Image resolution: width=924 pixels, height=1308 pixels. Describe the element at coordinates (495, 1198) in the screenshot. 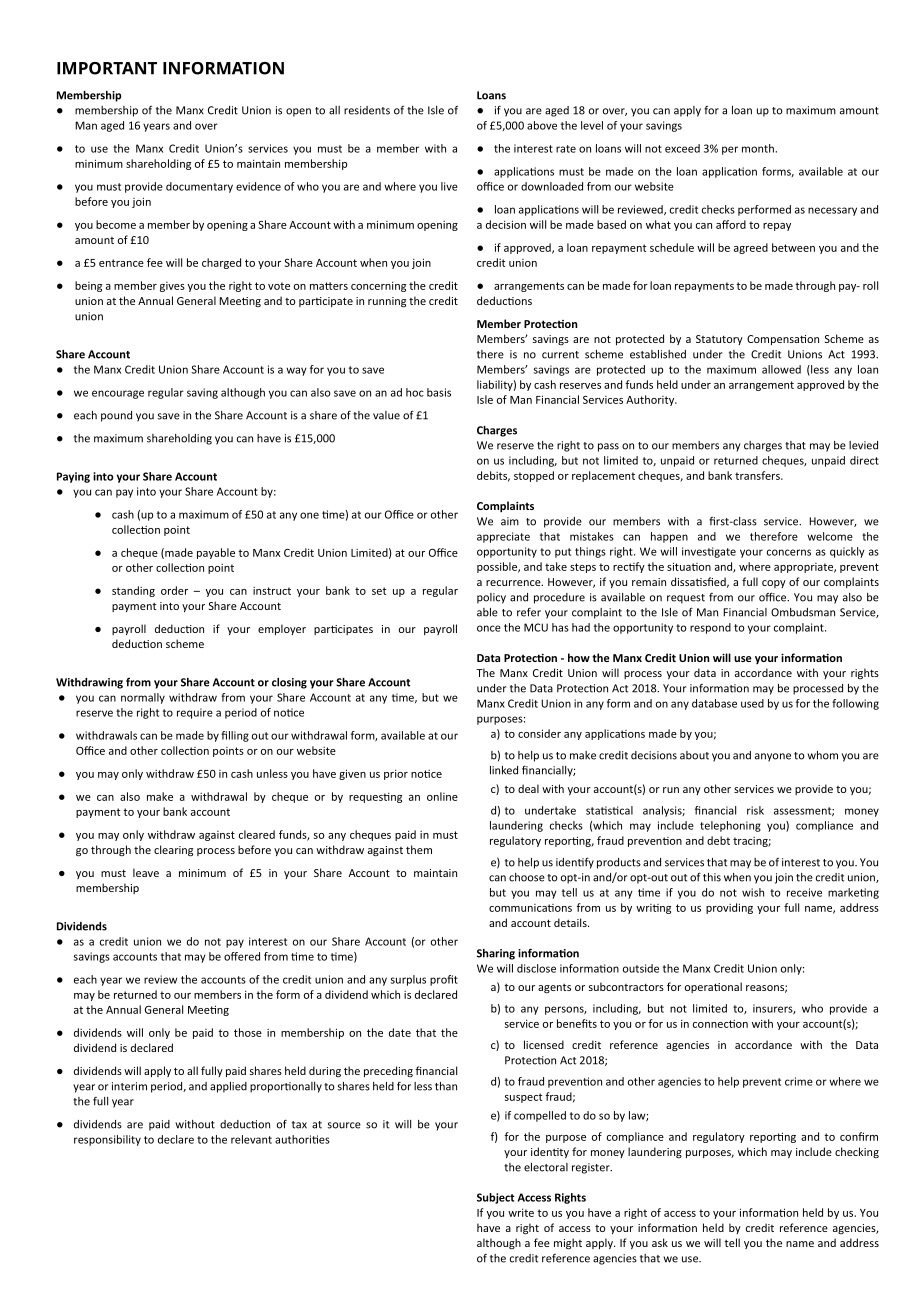

I see `Subject` at that location.
